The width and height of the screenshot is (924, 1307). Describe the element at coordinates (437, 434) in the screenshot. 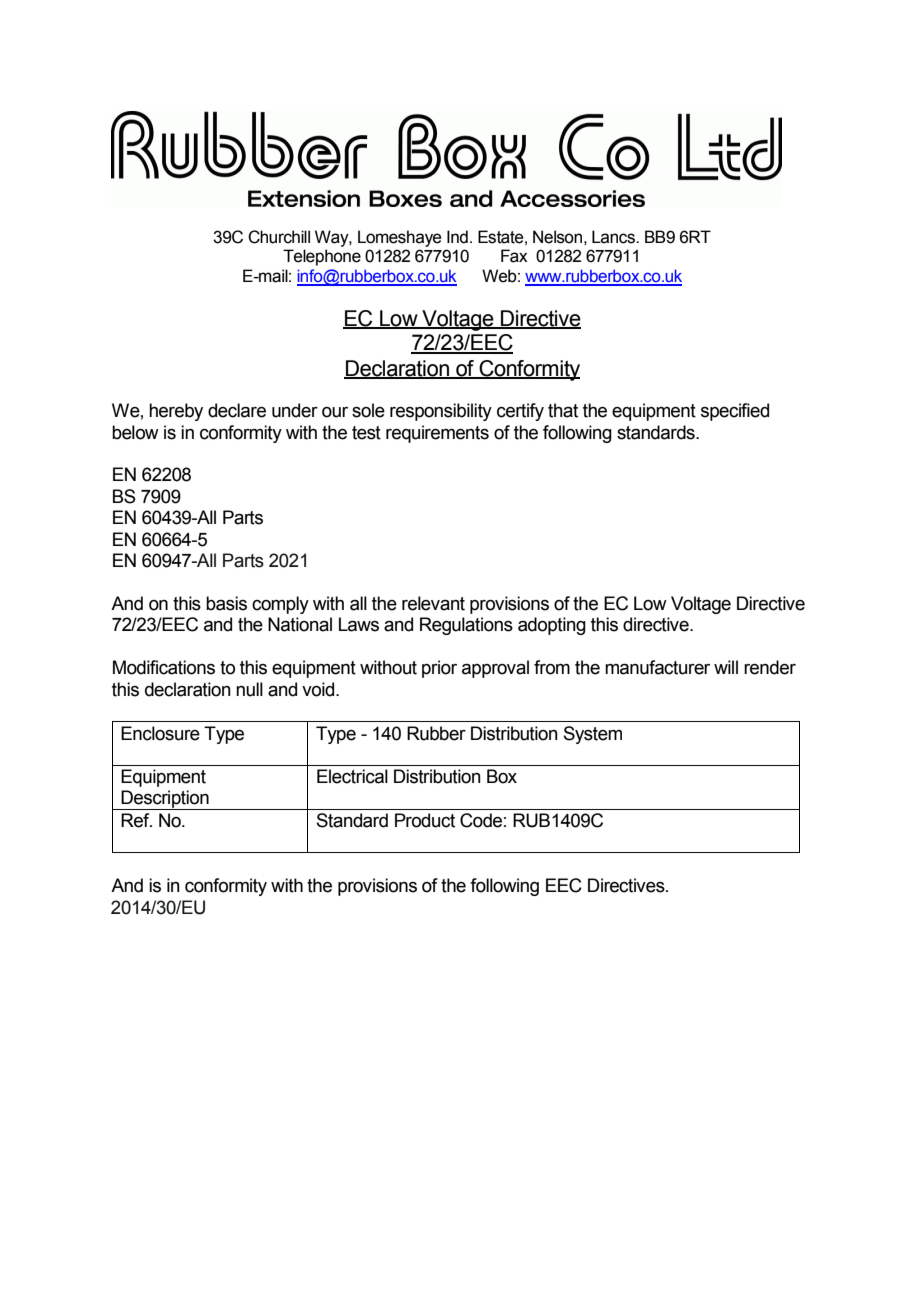

I see `requirements` at that location.
